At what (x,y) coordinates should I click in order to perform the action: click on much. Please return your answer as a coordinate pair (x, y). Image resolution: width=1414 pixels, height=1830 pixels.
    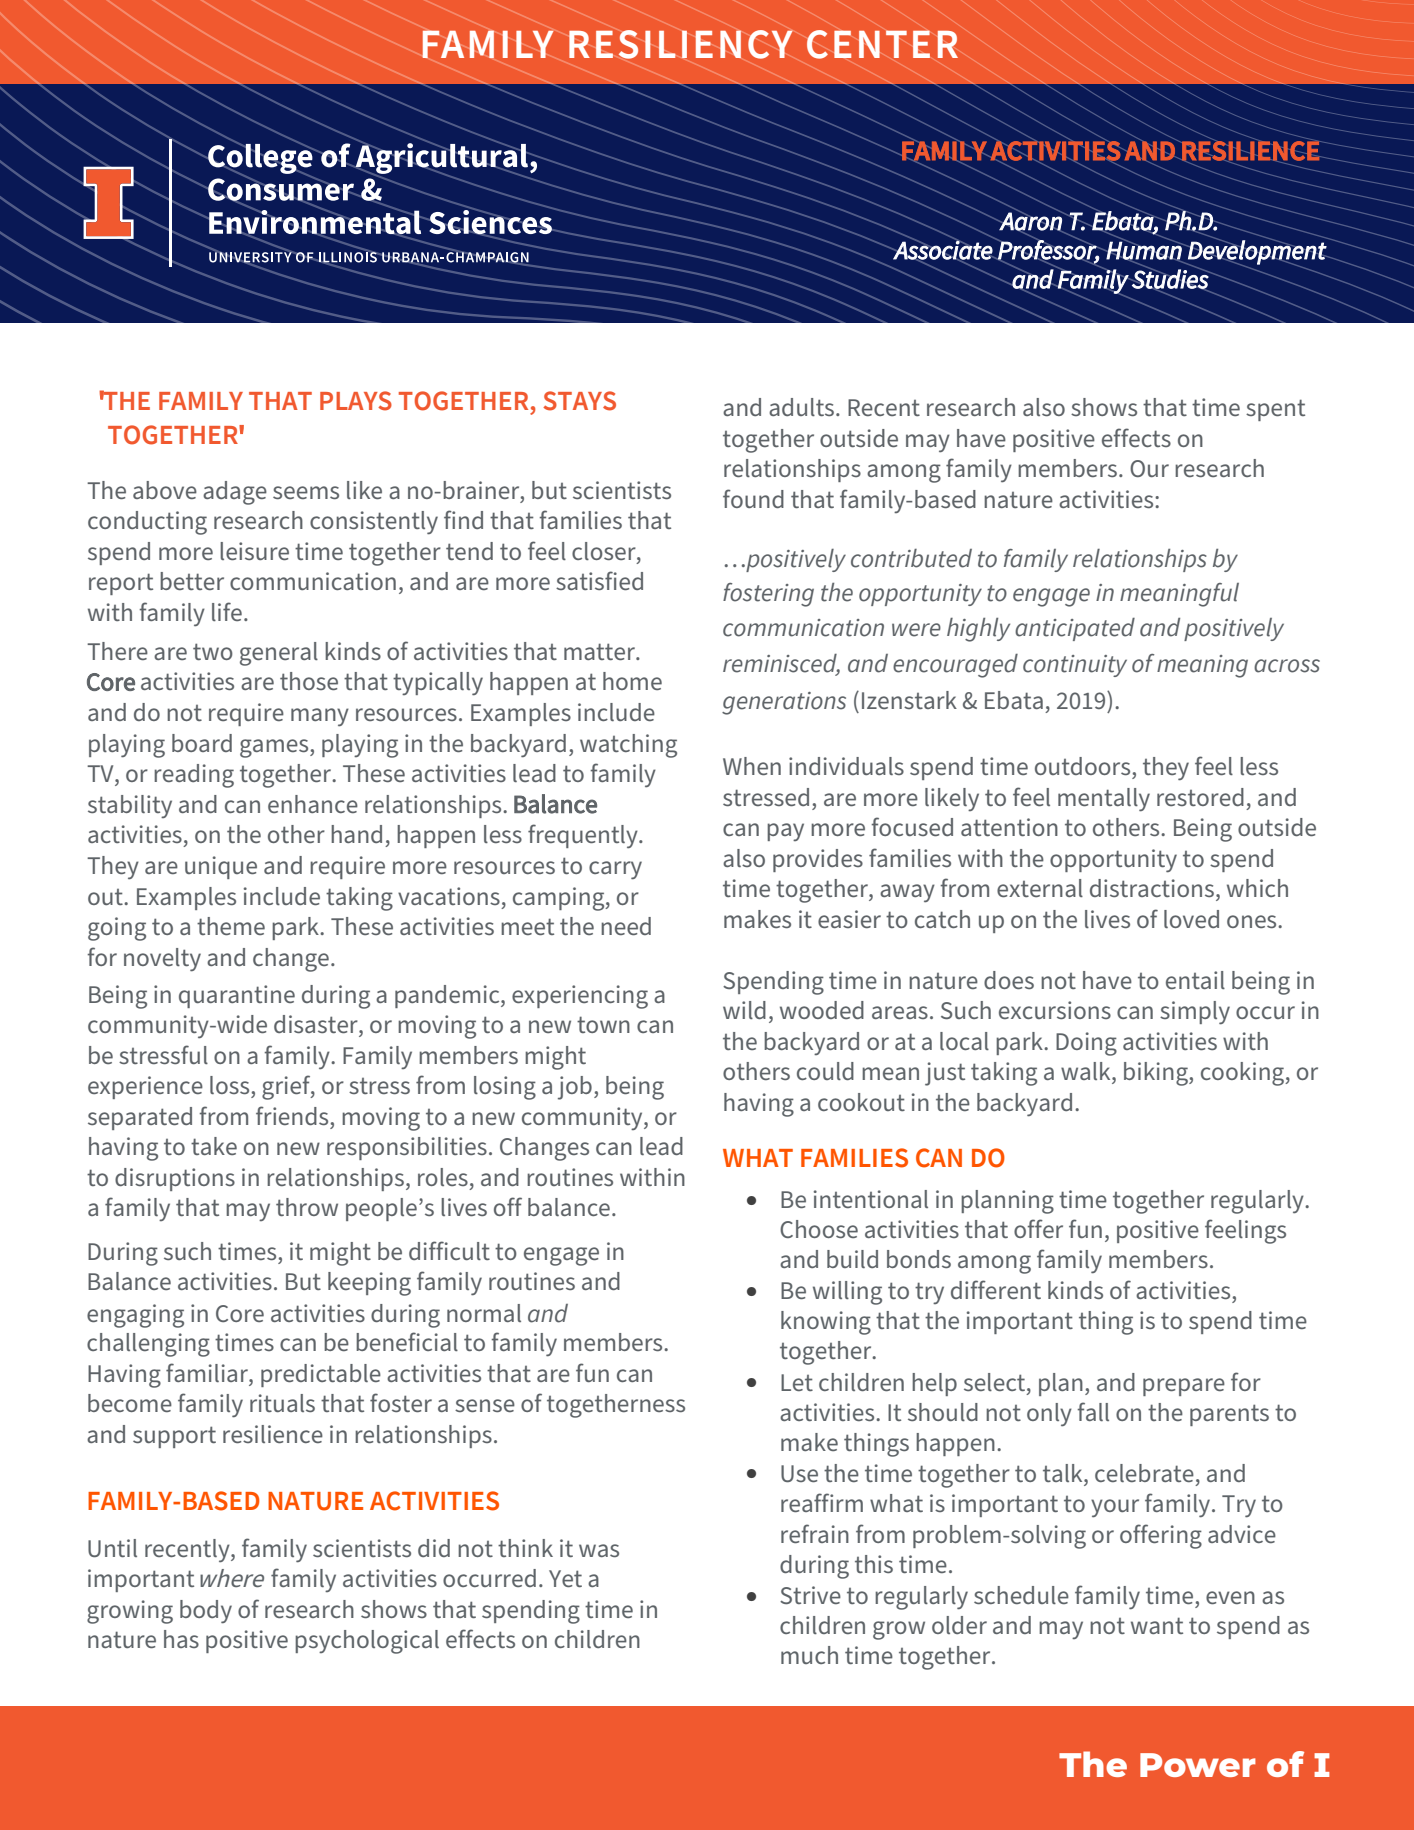
    Looking at the image, I should click on (809, 1655).
